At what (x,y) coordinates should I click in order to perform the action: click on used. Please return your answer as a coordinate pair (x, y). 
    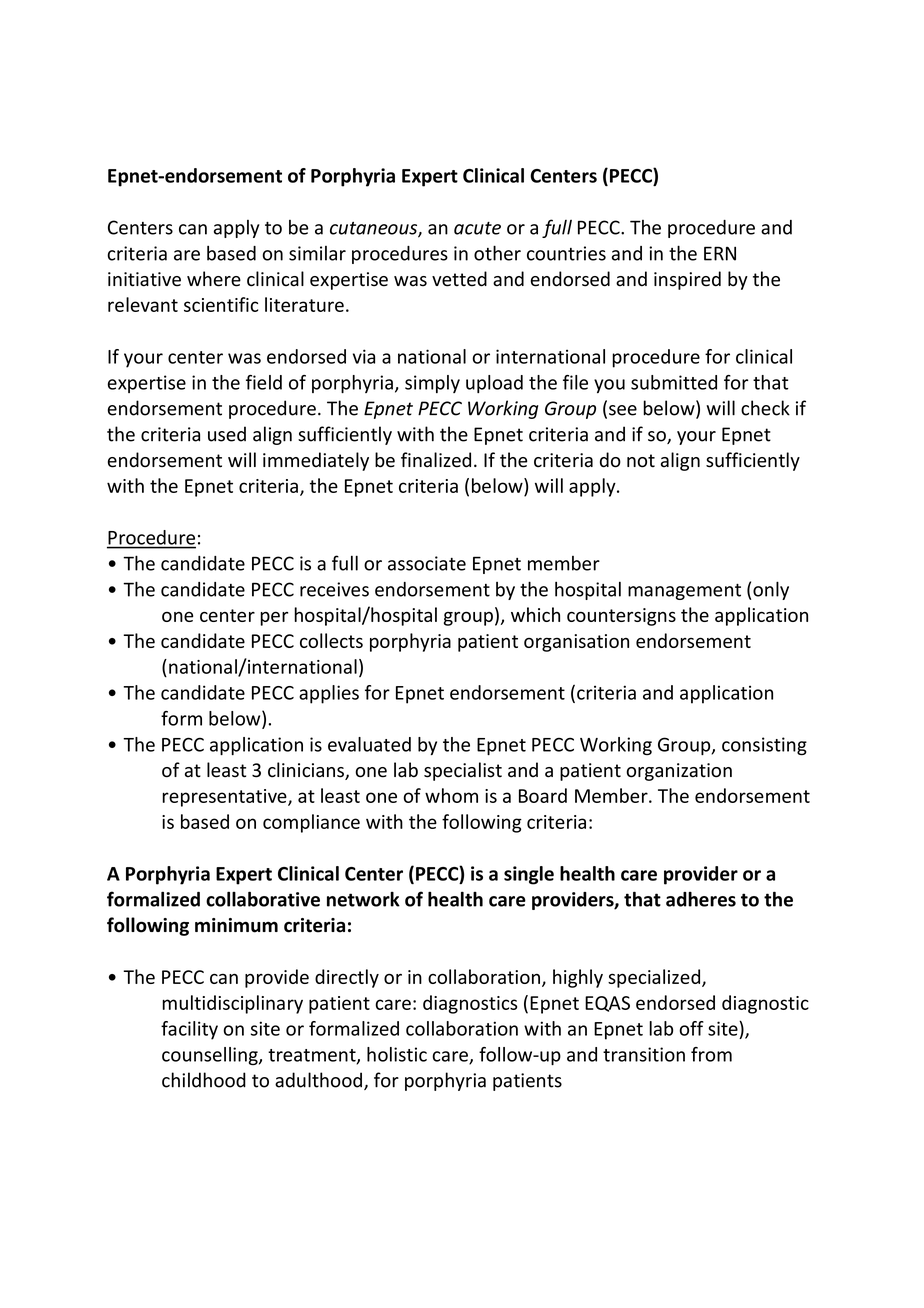
    Looking at the image, I should click on (227, 434).
